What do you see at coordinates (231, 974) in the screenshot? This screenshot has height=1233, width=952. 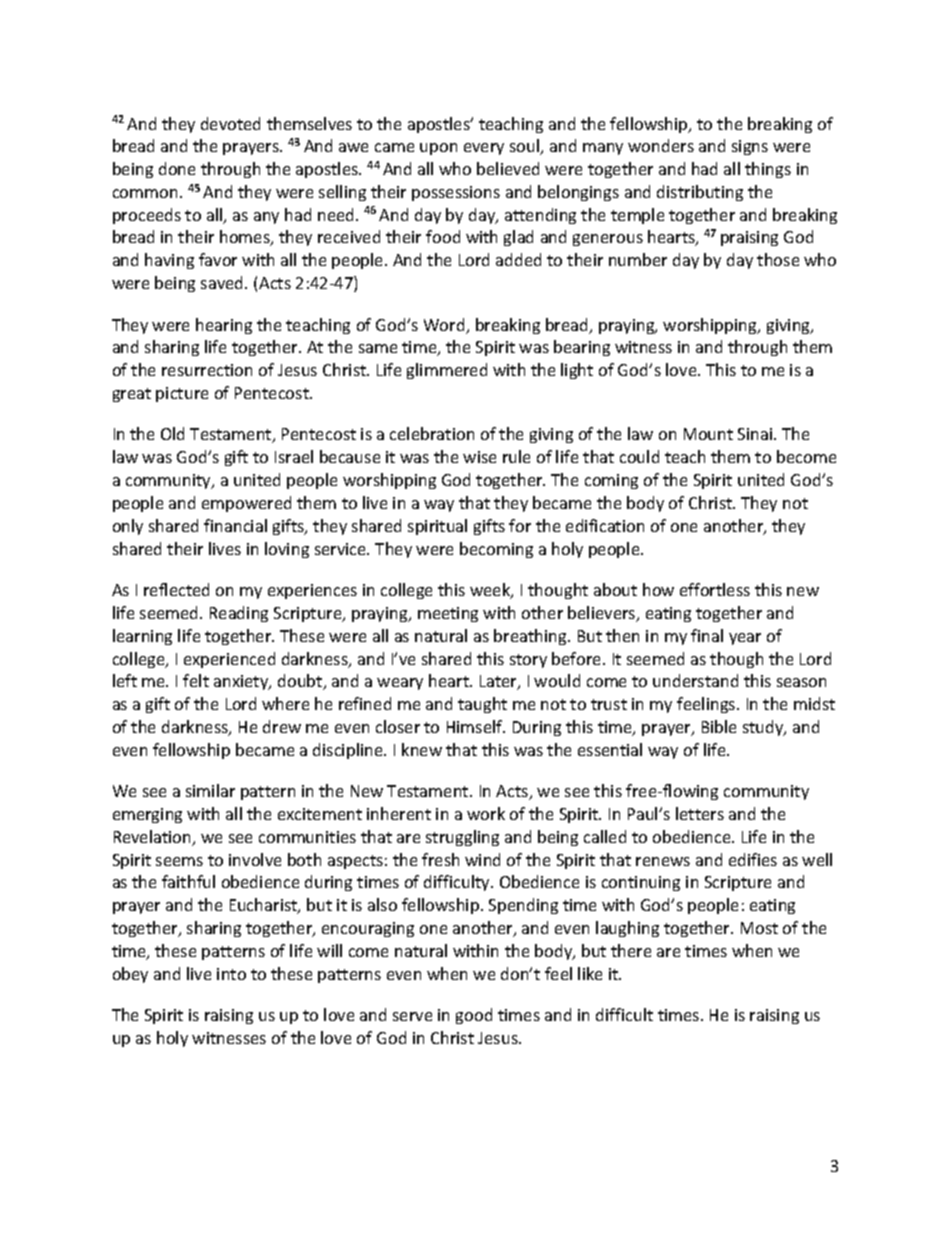 I see `into` at bounding box center [231, 974].
